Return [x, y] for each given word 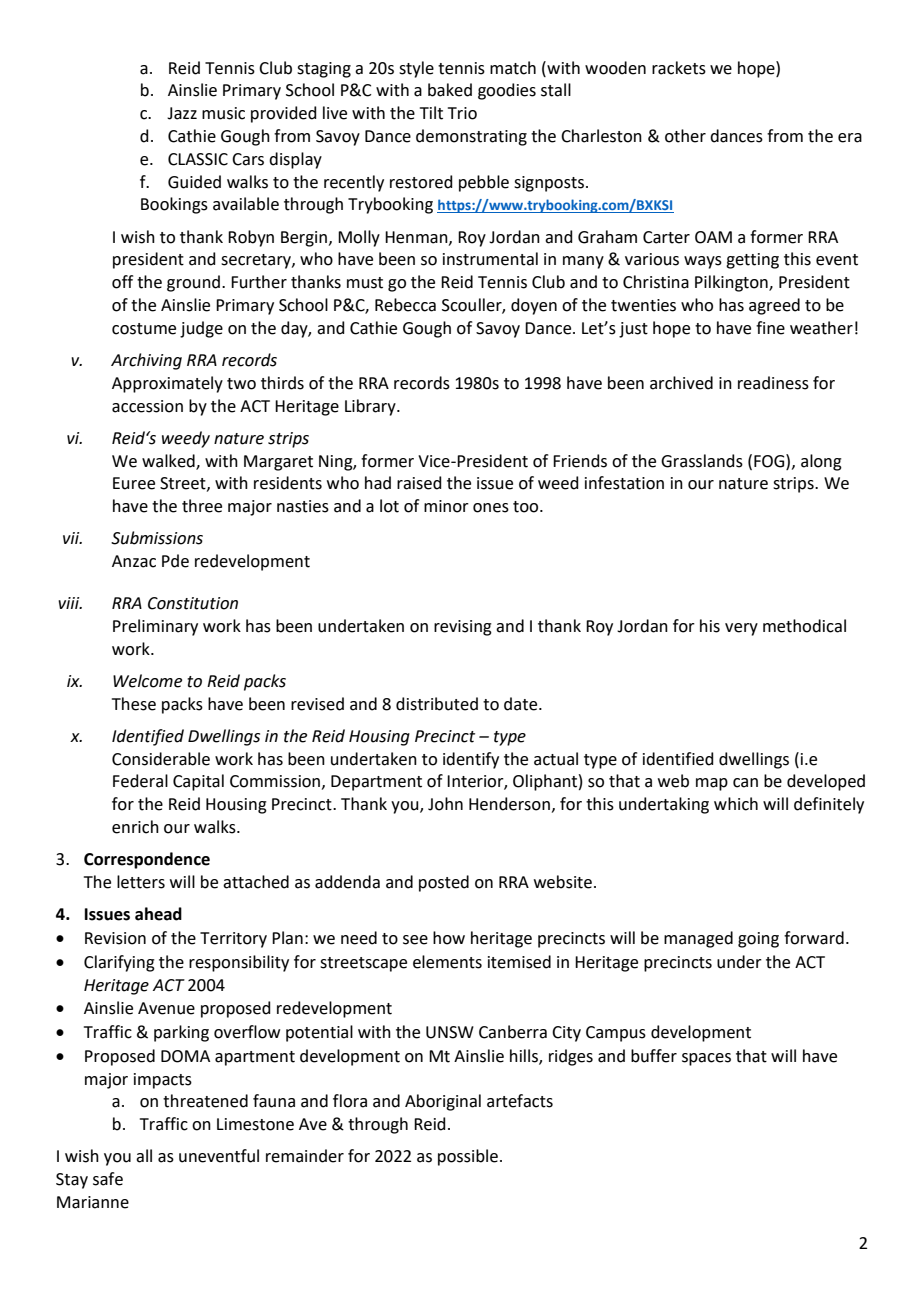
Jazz [182, 113]
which [736, 804]
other [685, 136]
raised [419, 483]
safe [108, 1179]
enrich [135, 827]
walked [169, 461]
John [445, 804]
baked [450, 90]
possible [468, 1157]
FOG [770, 461]
